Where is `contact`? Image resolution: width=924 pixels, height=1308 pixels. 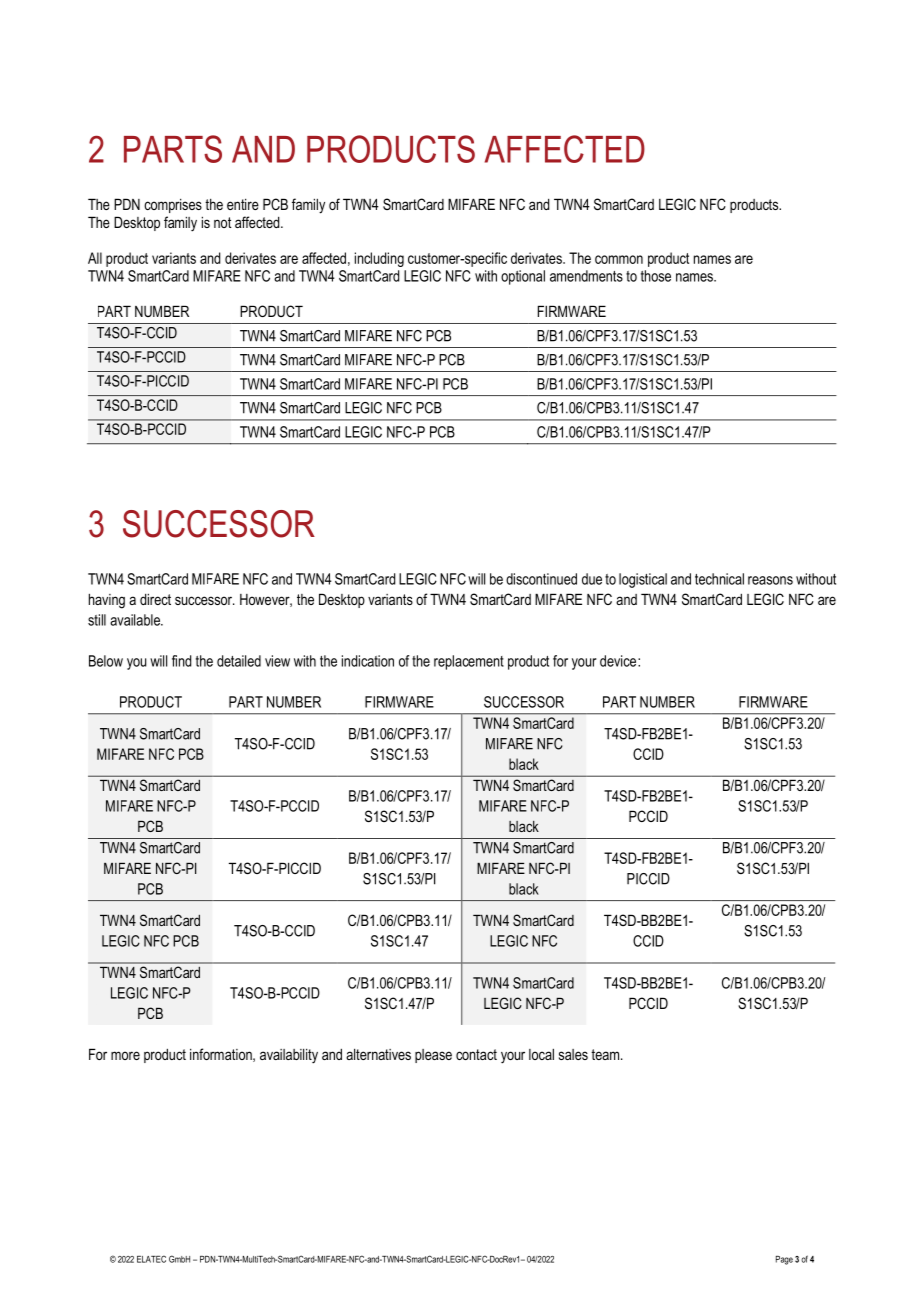 contact is located at coordinates (476, 1054).
